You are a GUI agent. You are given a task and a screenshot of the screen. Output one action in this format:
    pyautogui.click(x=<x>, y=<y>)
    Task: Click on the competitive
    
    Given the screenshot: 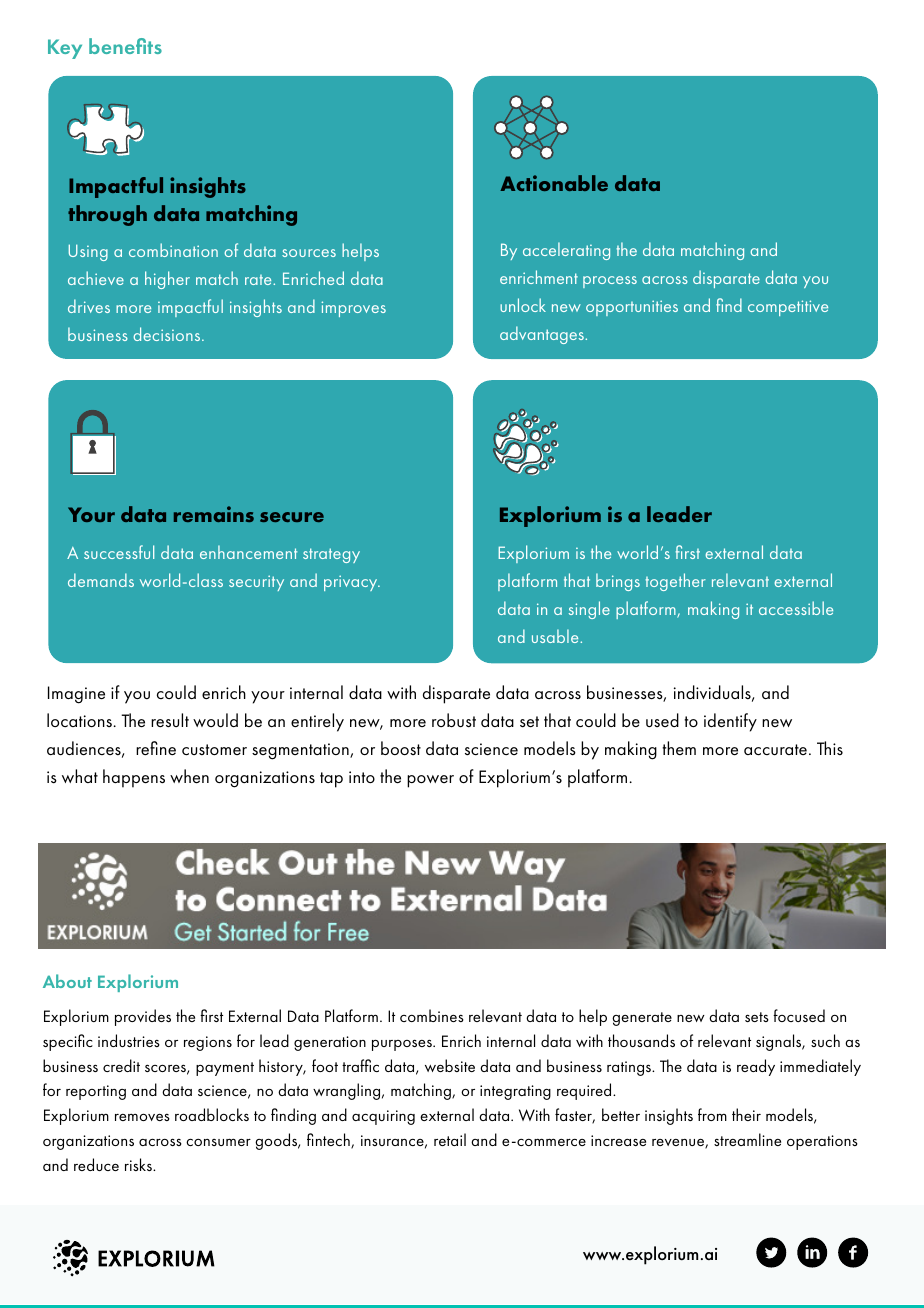 What is the action you would take?
    pyautogui.click(x=788, y=308)
